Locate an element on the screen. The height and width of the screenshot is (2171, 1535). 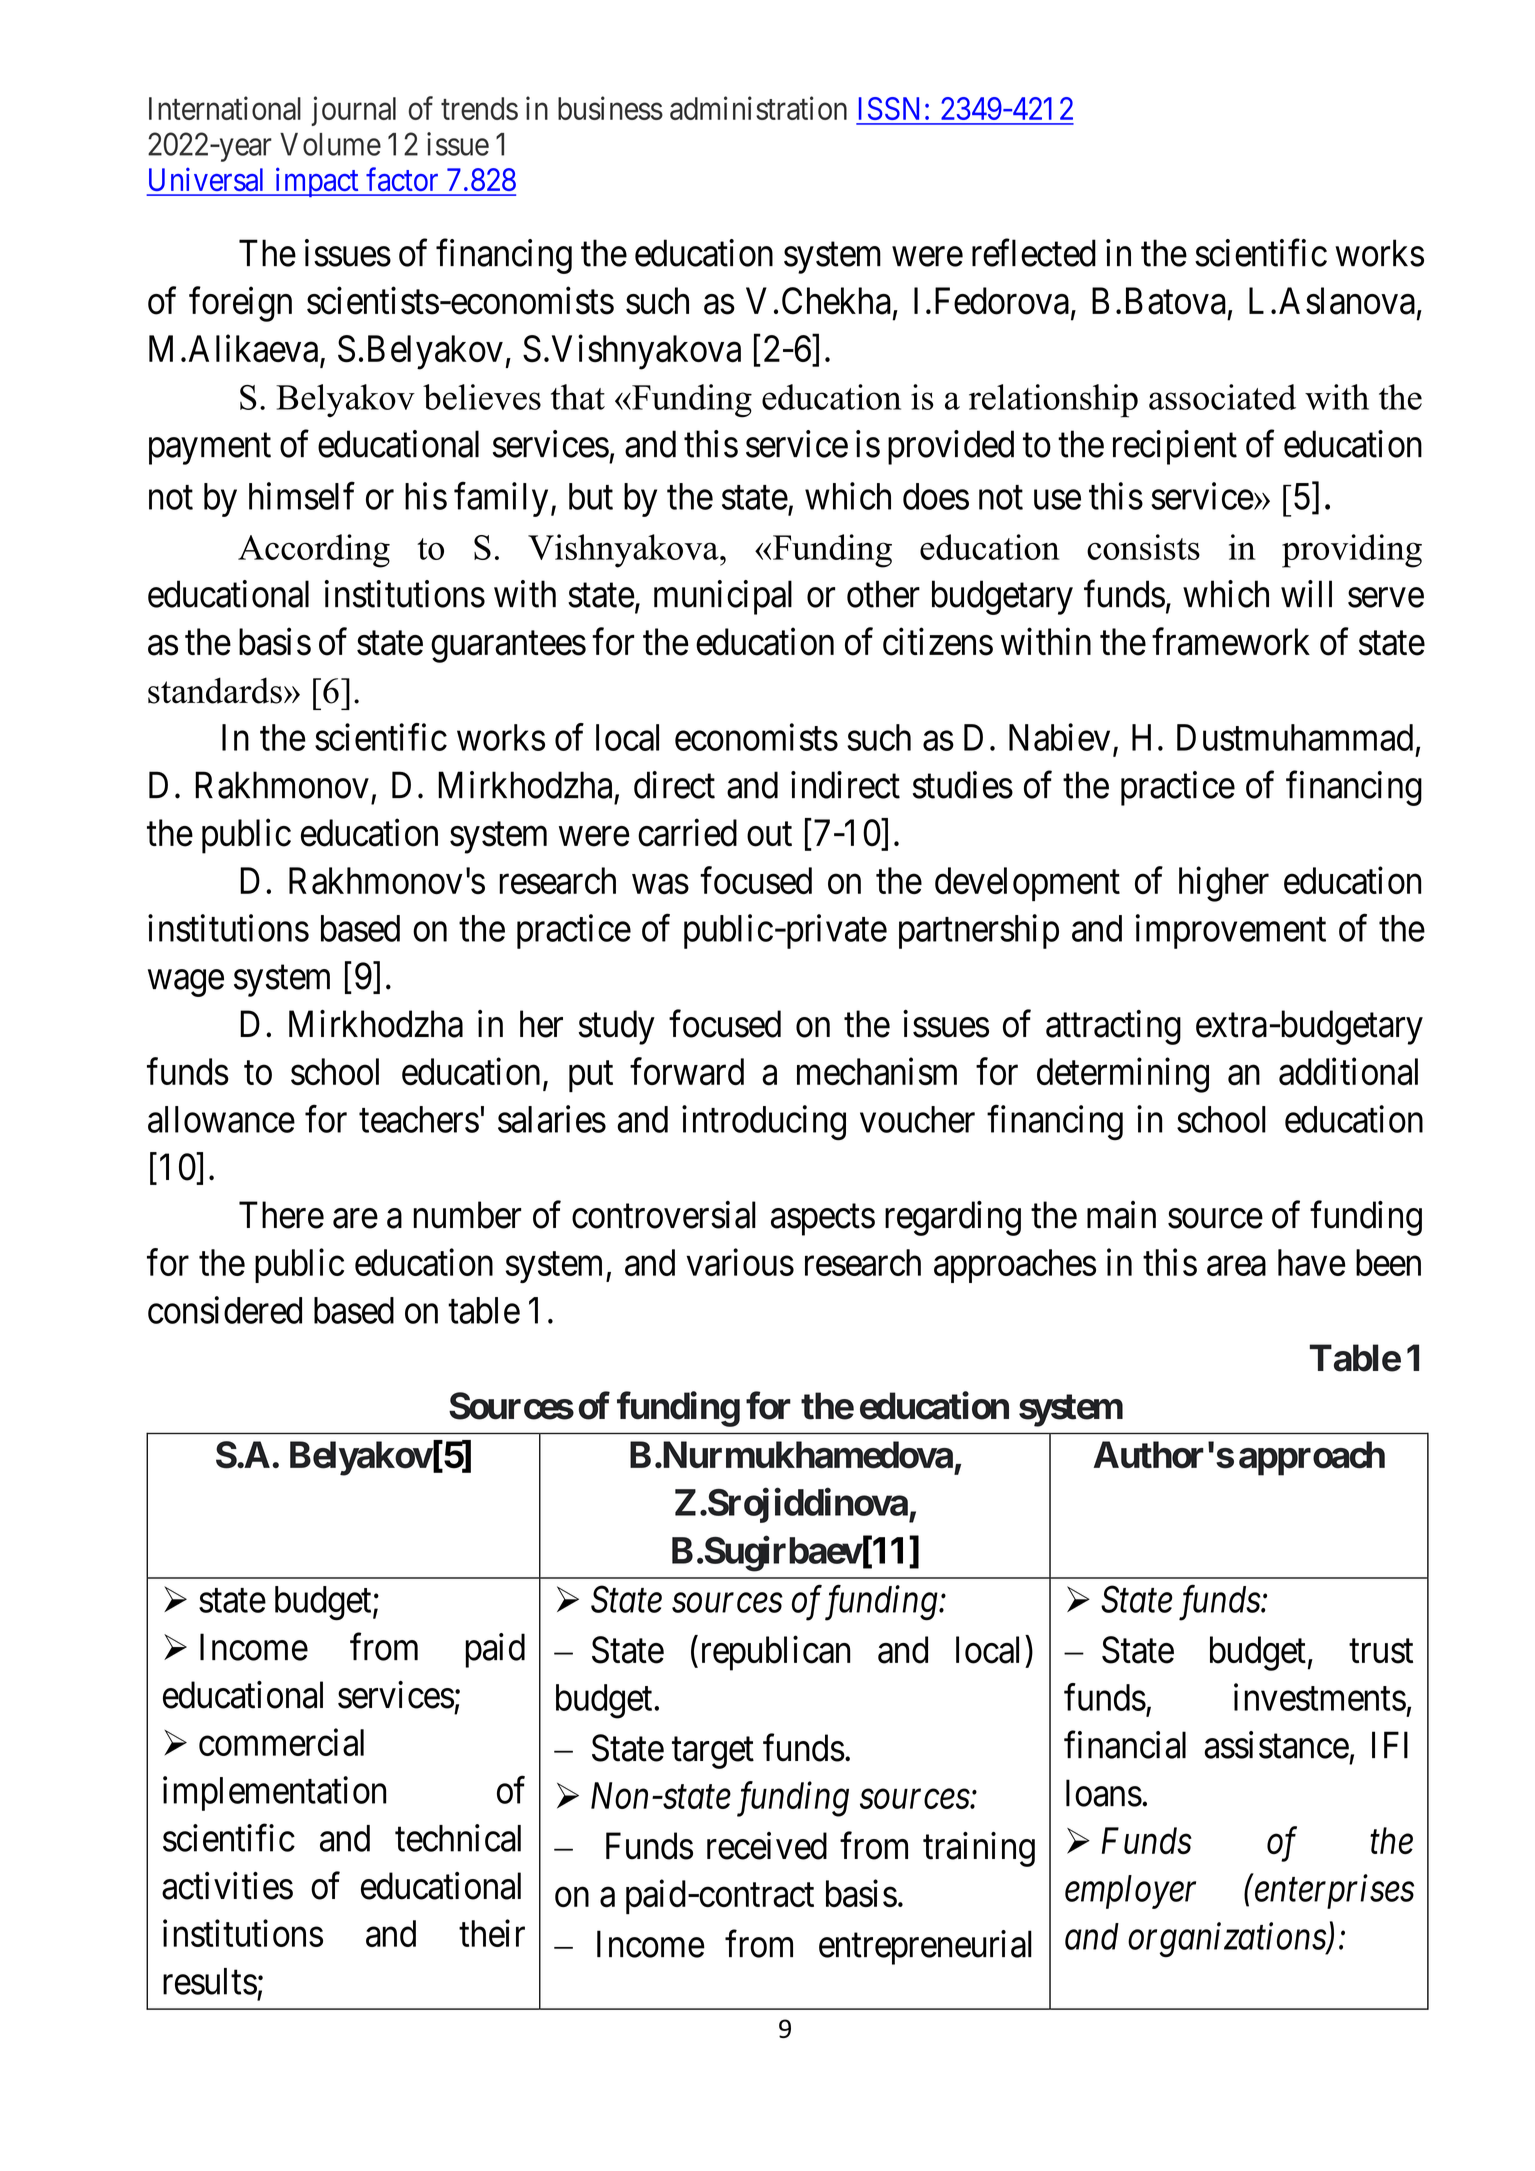
impact is located at coordinates (316, 182).
